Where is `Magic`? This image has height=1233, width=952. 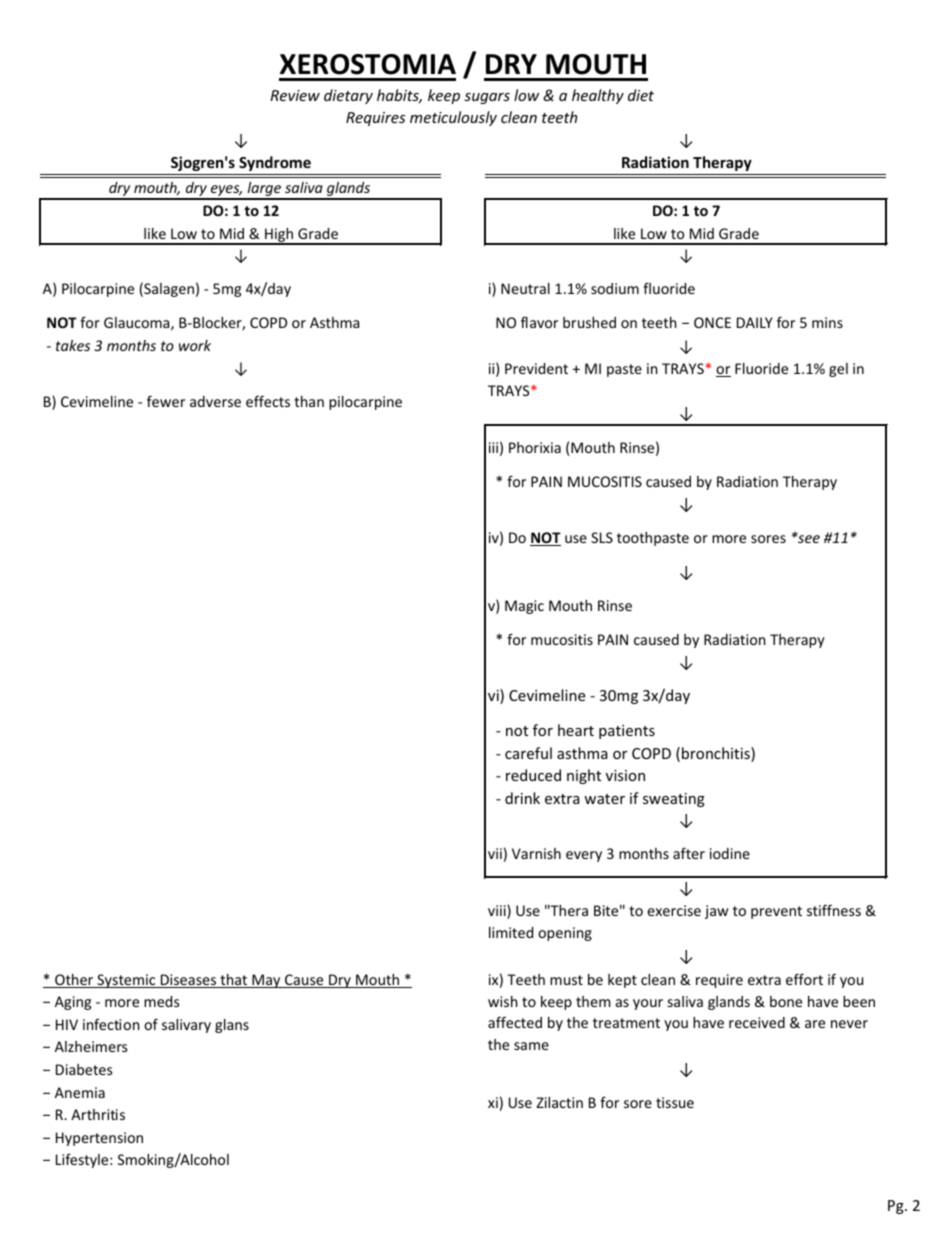 Magic is located at coordinates (524, 607).
